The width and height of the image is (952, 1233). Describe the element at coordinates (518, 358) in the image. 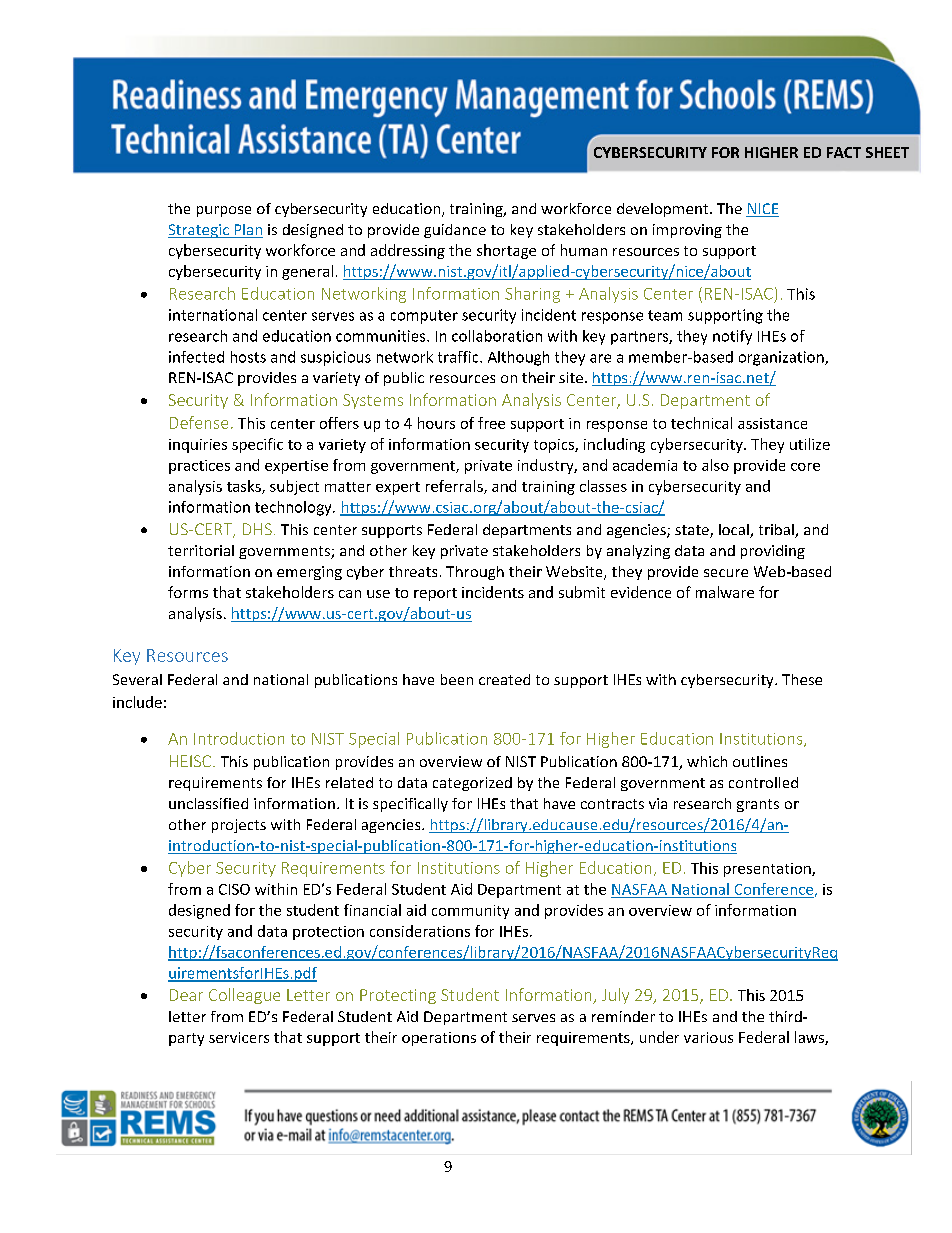

I see `Although` at that location.
